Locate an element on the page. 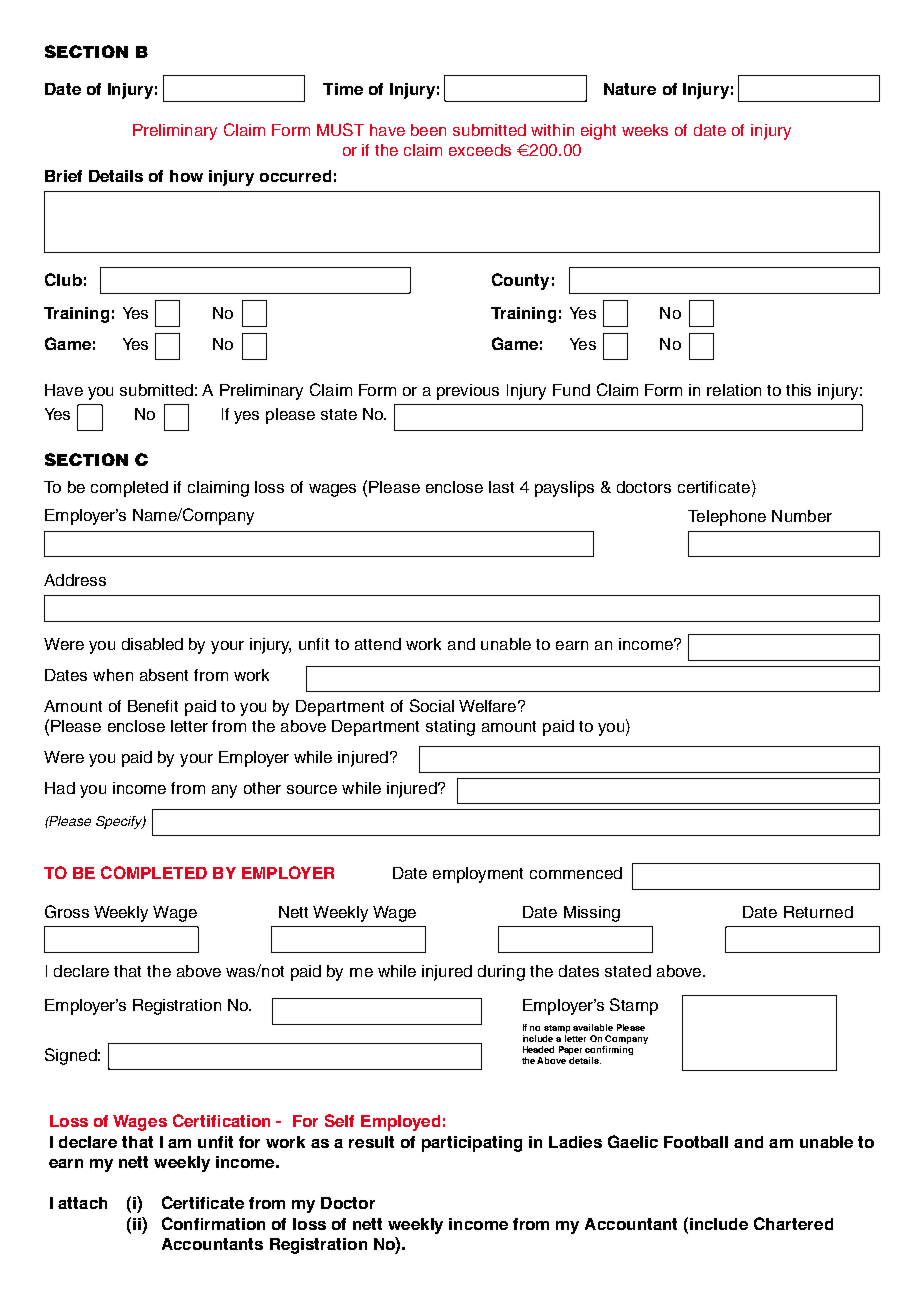 The image size is (924, 1308). weeks is located at coordinates (645, 130).
